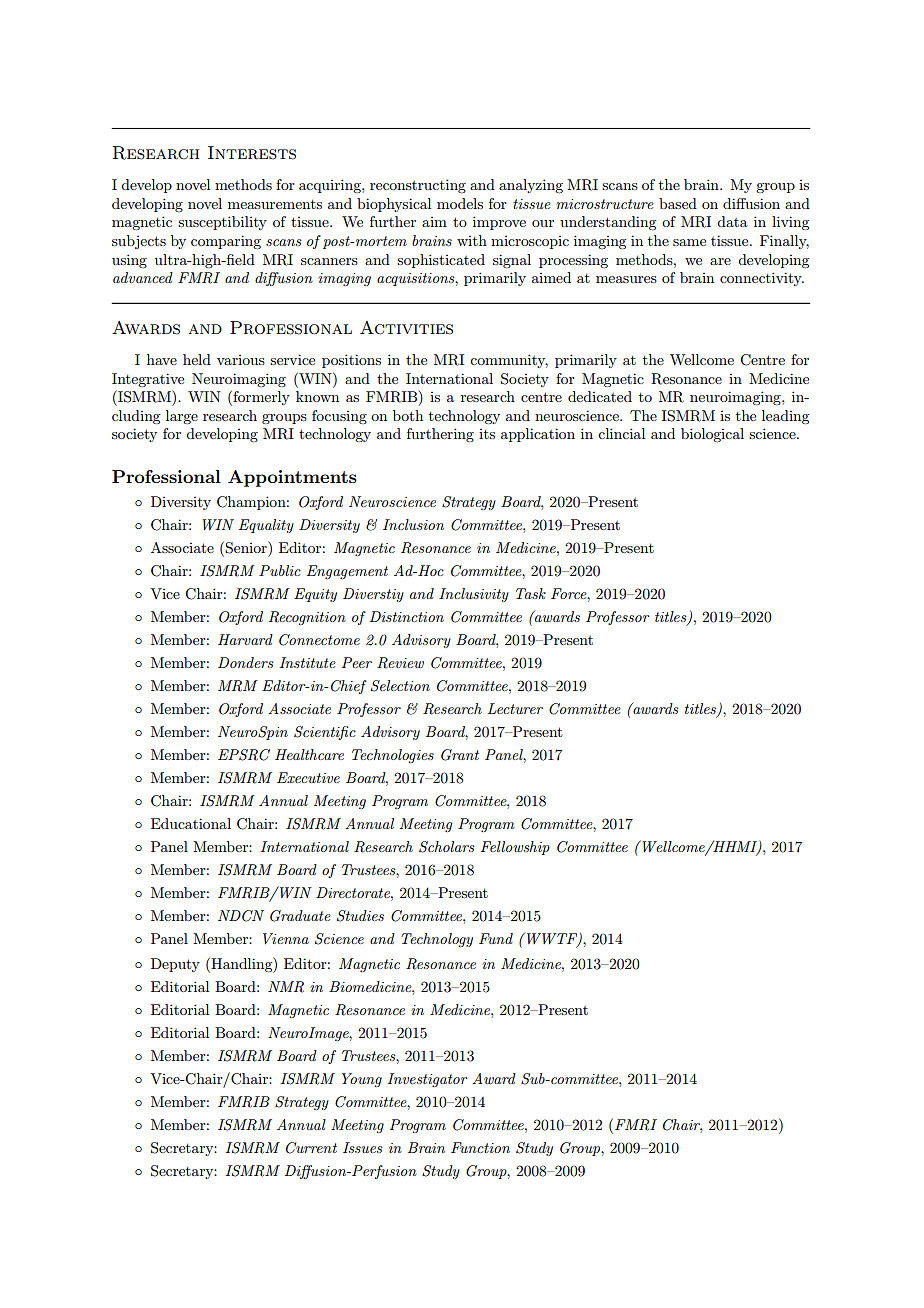 The height and width of the screenshot is (1308, 924). I want to click on susceptibility, so click(222, 223).
